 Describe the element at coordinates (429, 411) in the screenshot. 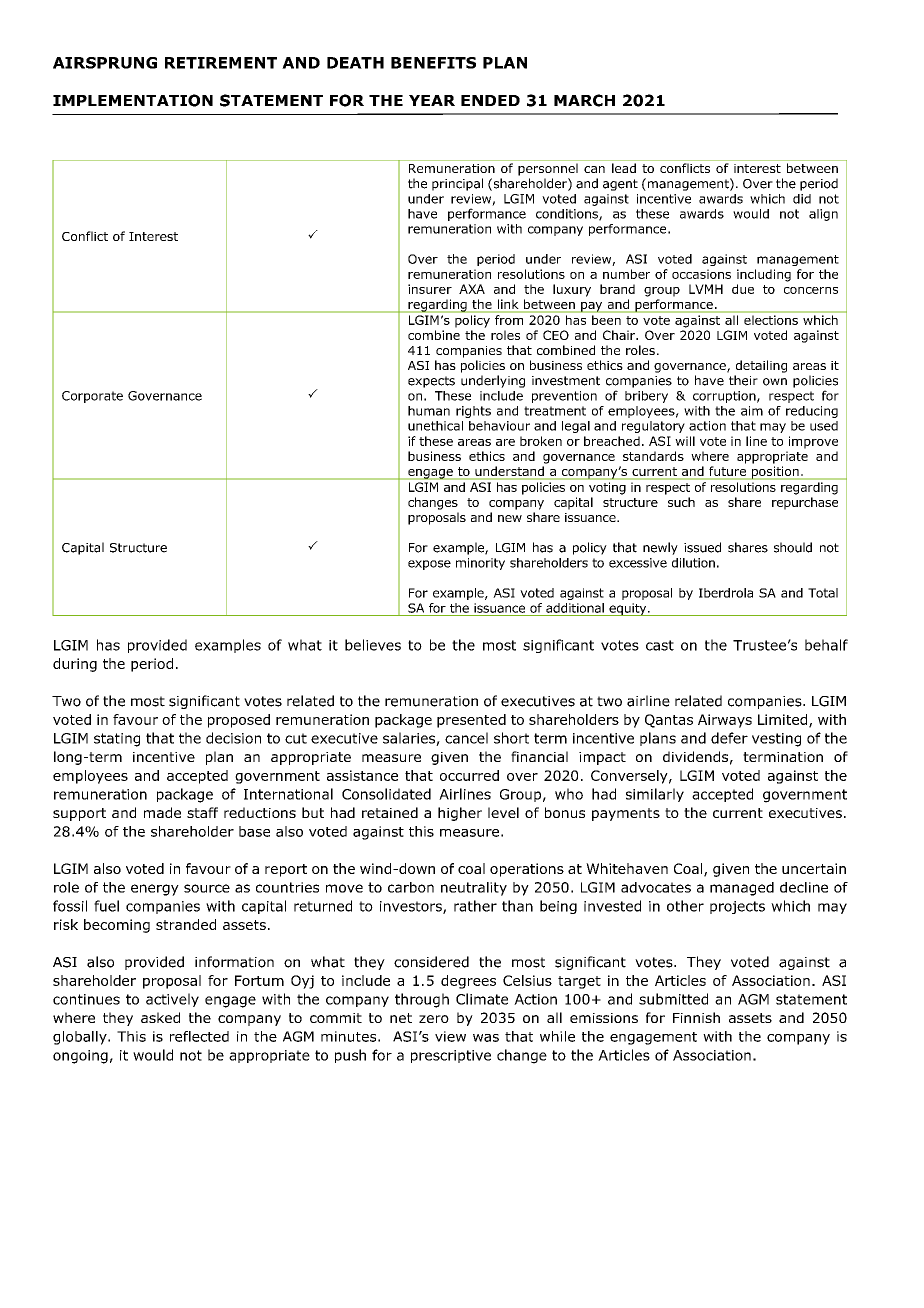

I see `human` at that location.
